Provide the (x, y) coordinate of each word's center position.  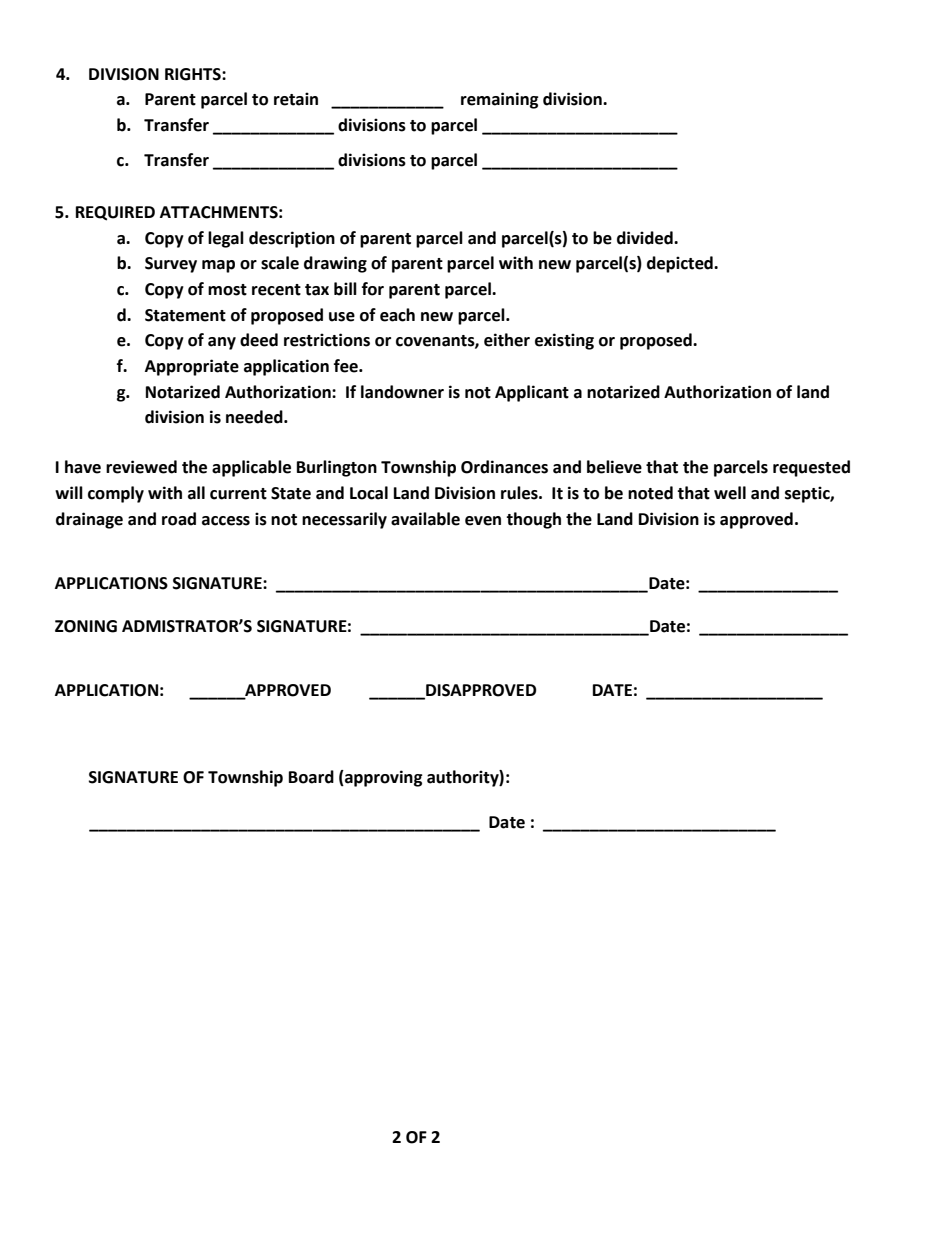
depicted (681, 264)
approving (383, 778)
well (730, 493)
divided (646, 238)
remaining (500, 100)
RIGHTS (194, 74)
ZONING (86, 626)
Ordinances (504, 467)
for (373, 289)
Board (311, 777)
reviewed (141, 467)
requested (811, 468)
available (425, 519)
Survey (171, 265)
